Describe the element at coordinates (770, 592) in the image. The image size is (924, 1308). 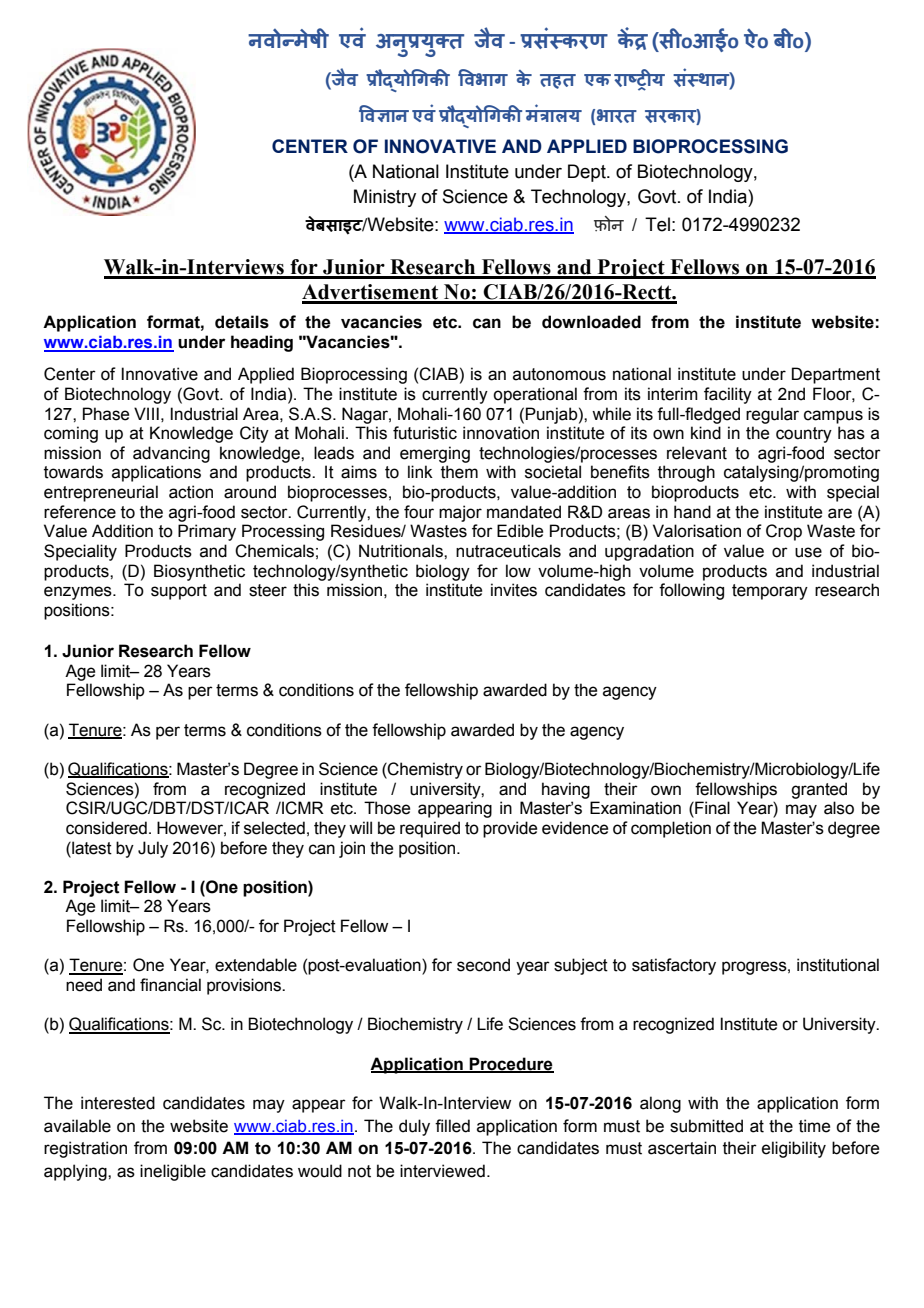
I see `temporary` at that location.
